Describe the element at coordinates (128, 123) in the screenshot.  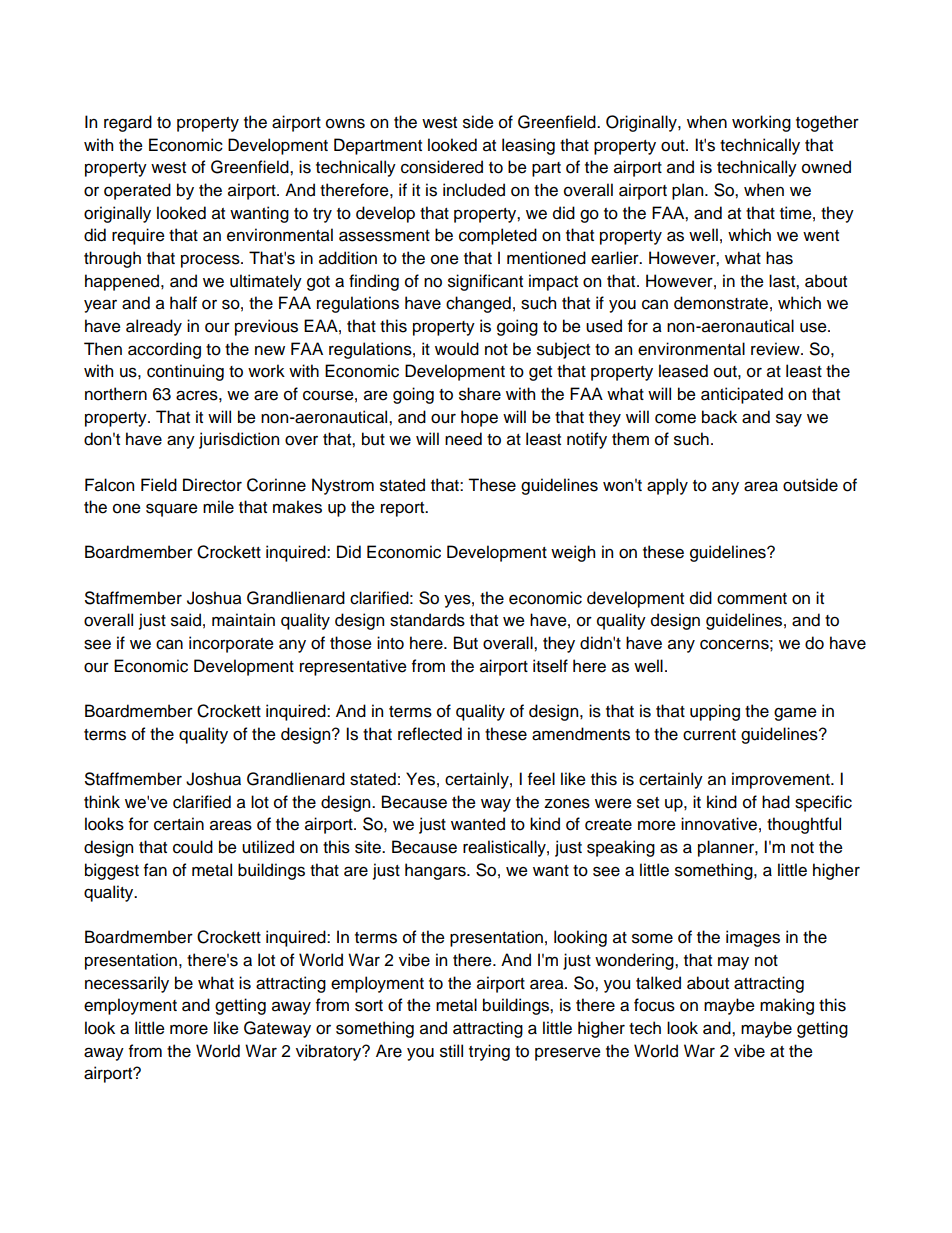
I see `regard` at that location.
